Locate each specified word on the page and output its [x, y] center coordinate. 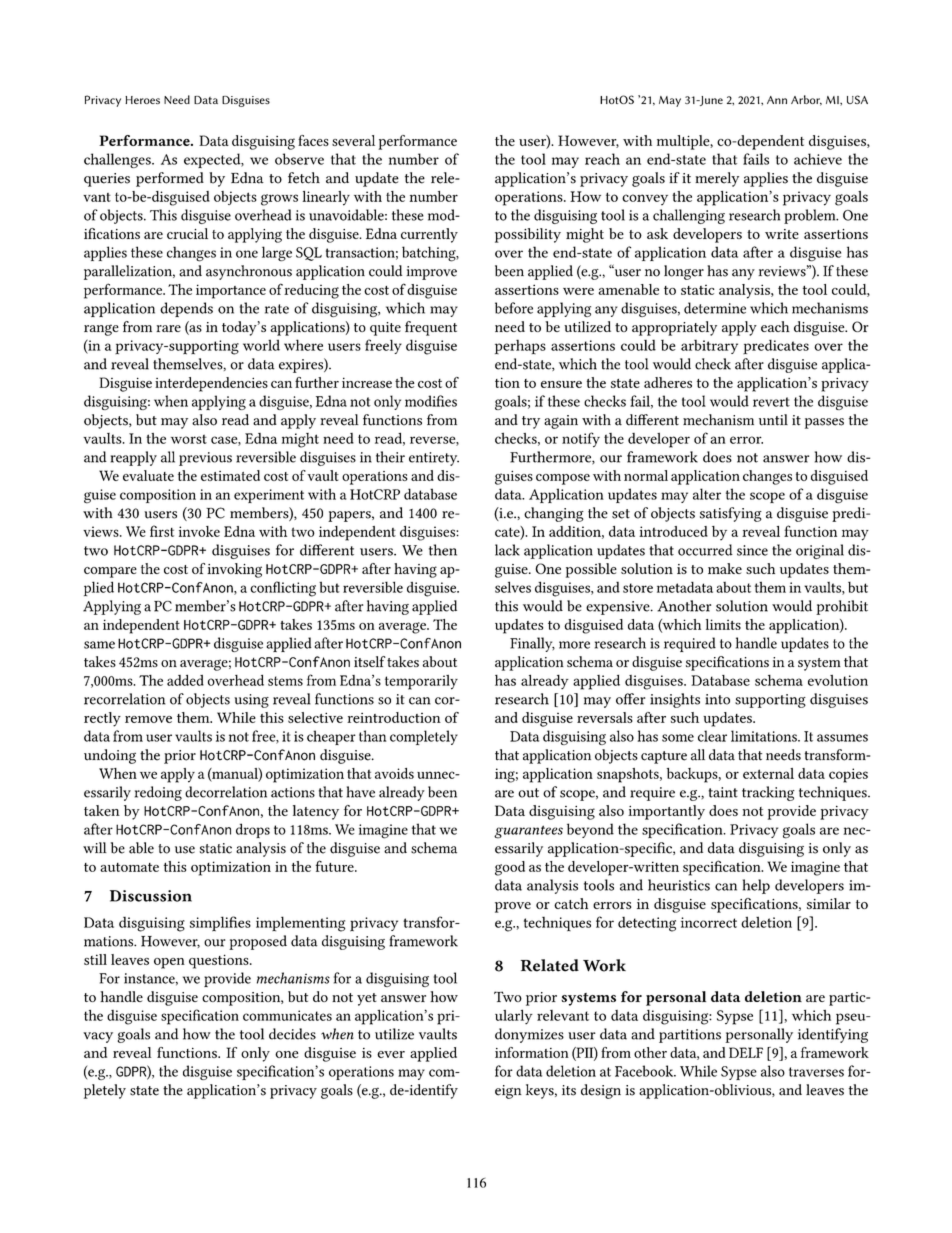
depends [186, 309]
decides [292, 1034]
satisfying [731, 514]
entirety [434, 459]
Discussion [151, 896]
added [185, 680]
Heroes [142, 100]
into [717, 699]
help [756, 886]
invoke [199, 531]
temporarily [421, 682]
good [510, 868]
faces [313, 140]
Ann [777, 100]
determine [715, 308]
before [514, 308]
